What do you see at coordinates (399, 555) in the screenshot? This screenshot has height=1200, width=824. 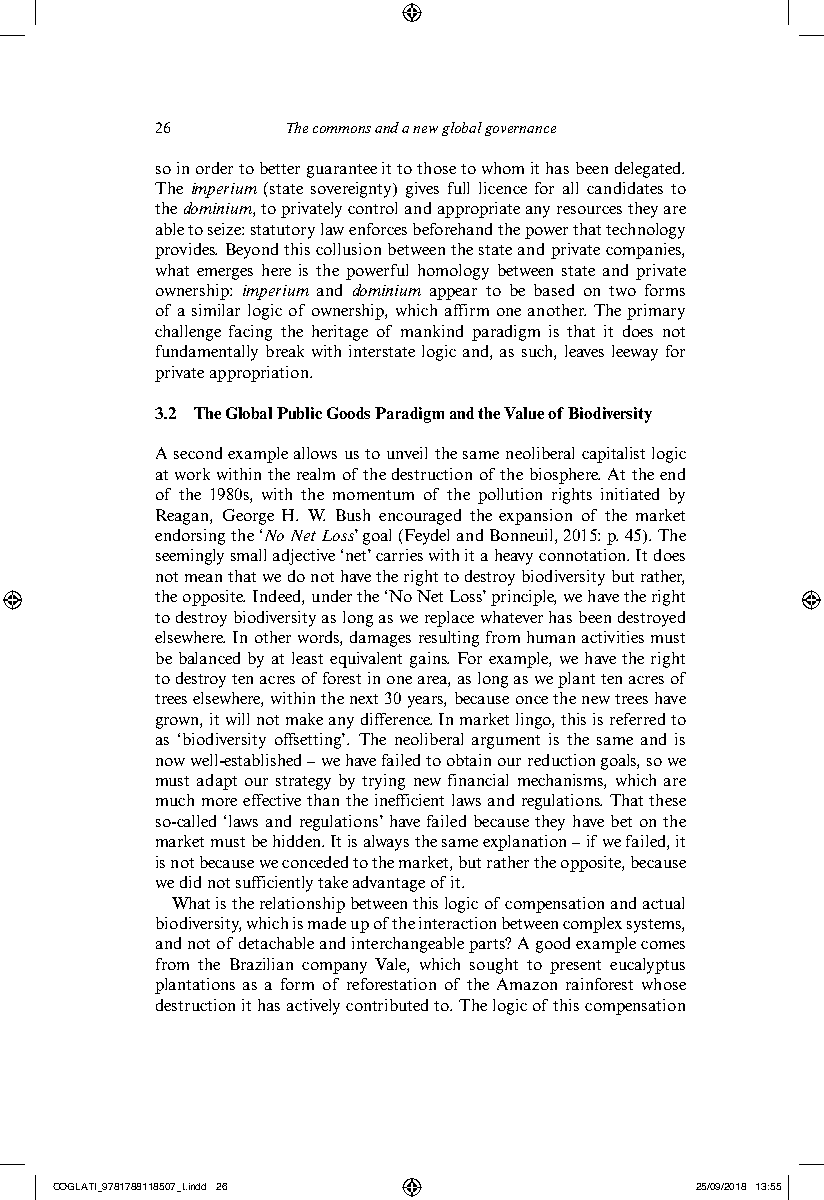 I see `carries` at bounding box center [399, 555].
